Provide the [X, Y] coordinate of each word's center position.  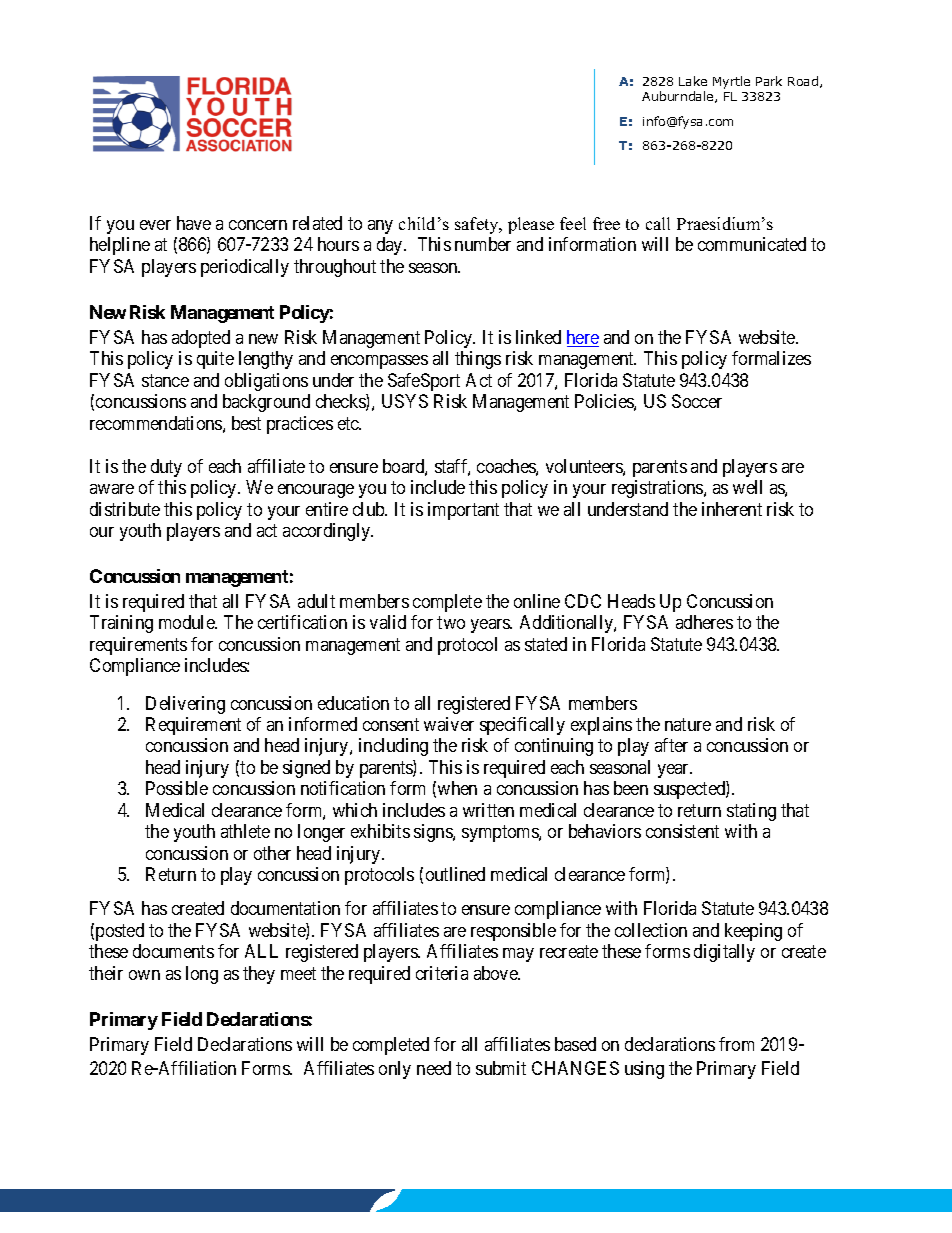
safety [478, 225]
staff [452, 467]
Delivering [185, 705]
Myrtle [731, 82]
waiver [449, 724]
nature [688, 724]
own [144, 975]
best [246, 423]
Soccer [697, 401]
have [194, 223]
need [434, 1068]
